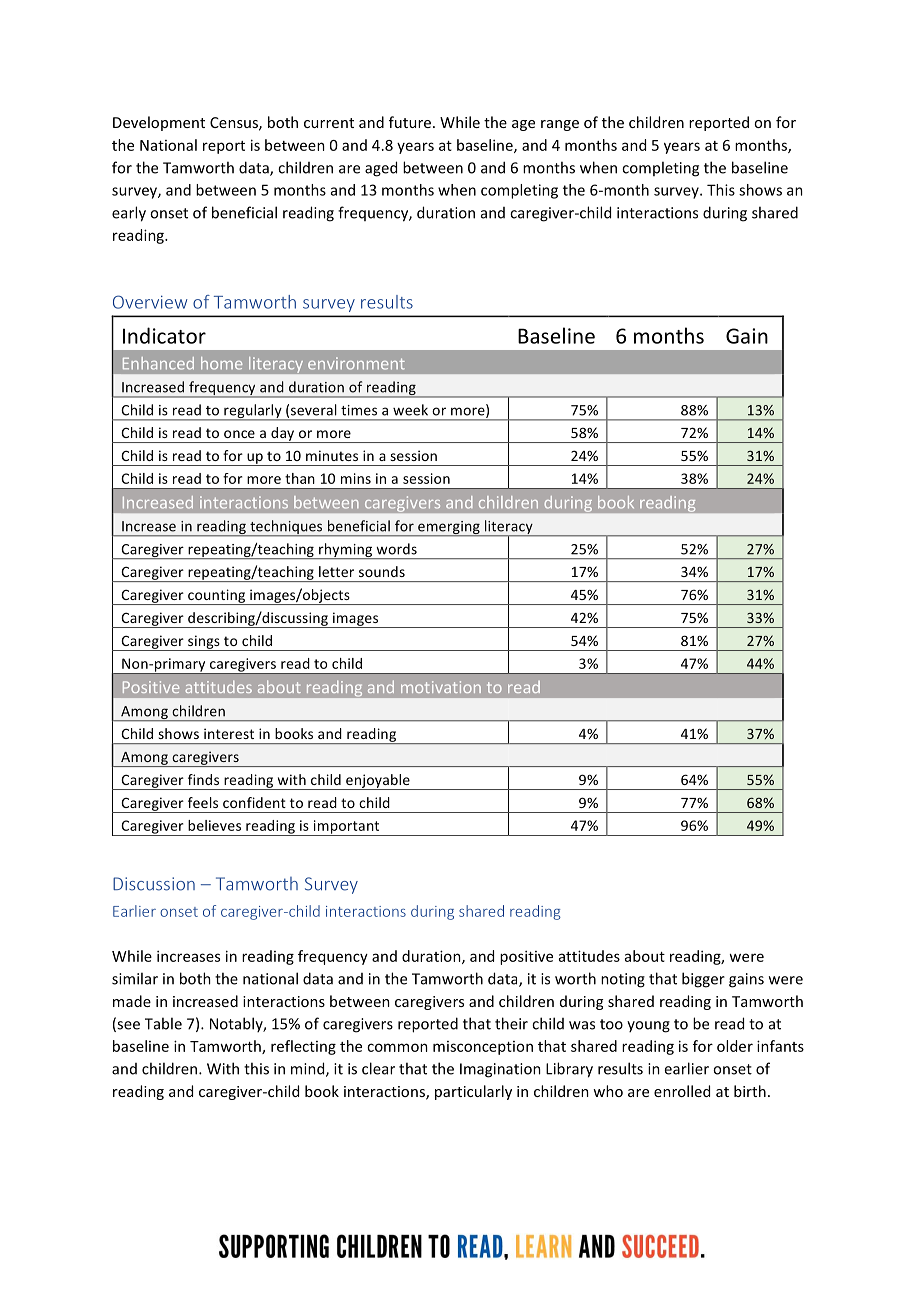 The image size is (924, 1308). I want to click on emerging, so click(449, 529).
